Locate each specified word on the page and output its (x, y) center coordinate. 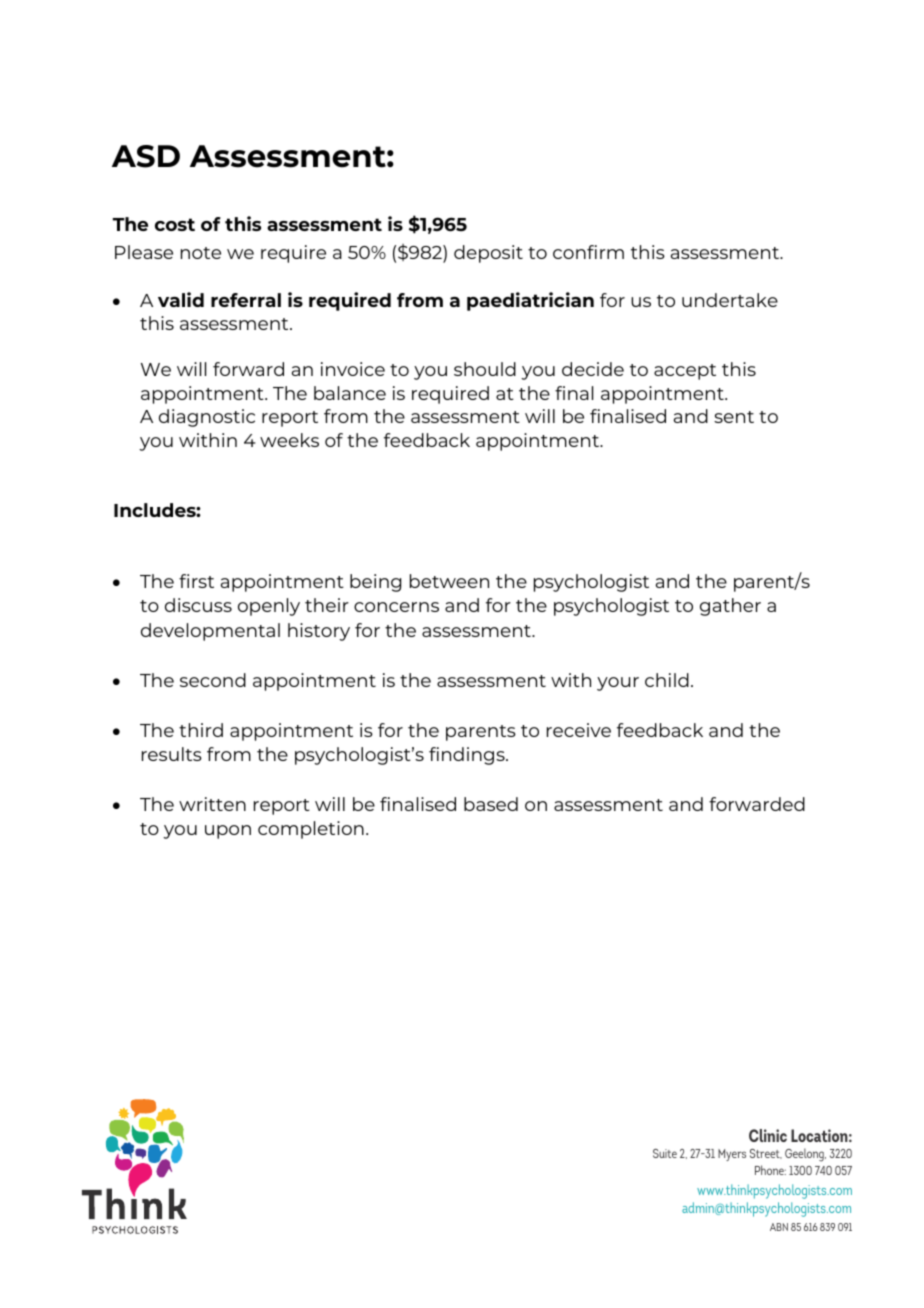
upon (228, 832)
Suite (665, 1153)
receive (579, 730)
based (491, 804)
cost (175, 224)
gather (730, 607)
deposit (488, 254)
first (196, 581)
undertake (730, 300)
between (449, 581)
